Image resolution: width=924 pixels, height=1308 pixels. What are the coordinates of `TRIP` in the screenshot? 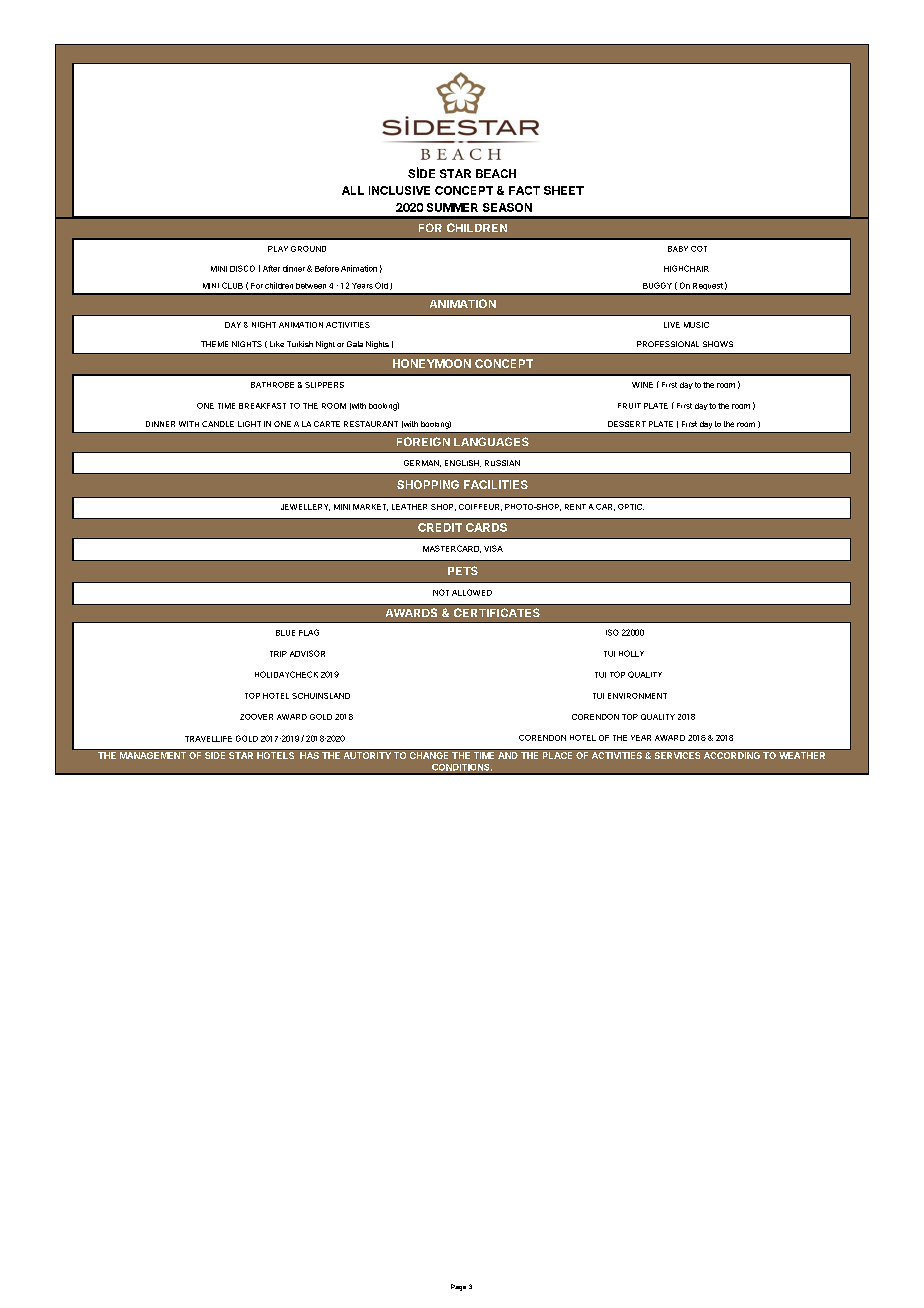 It's located at (278, 654).
